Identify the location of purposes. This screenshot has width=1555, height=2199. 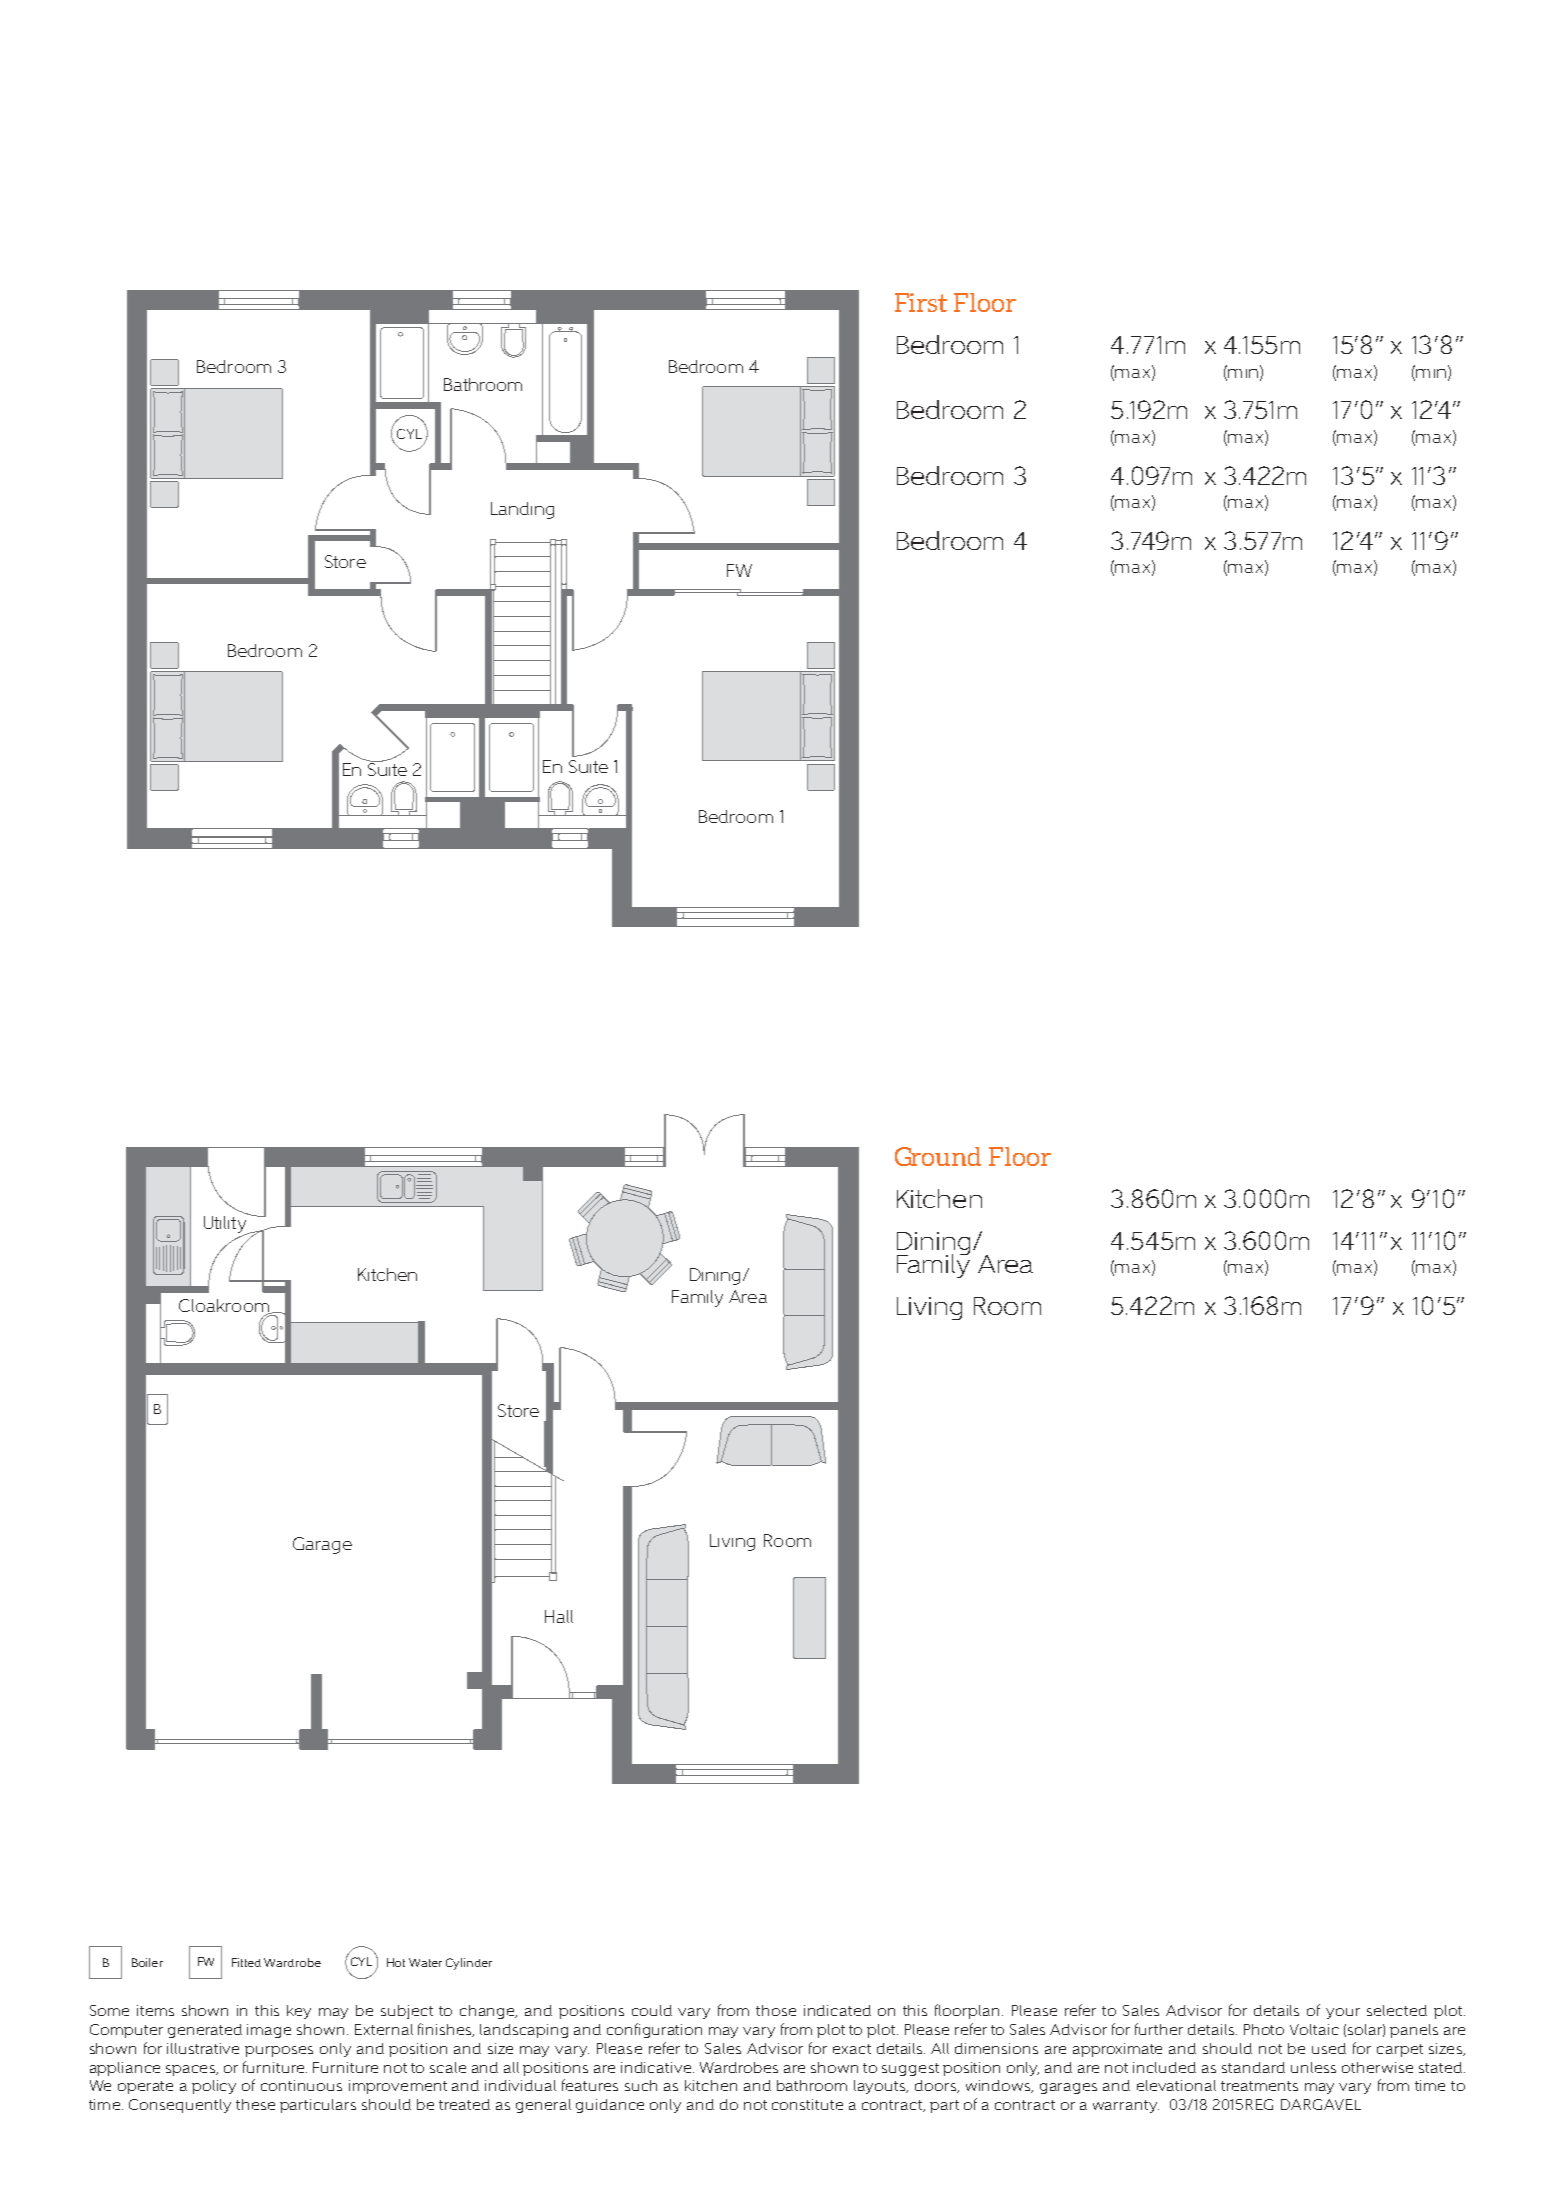
(279, 2051).
